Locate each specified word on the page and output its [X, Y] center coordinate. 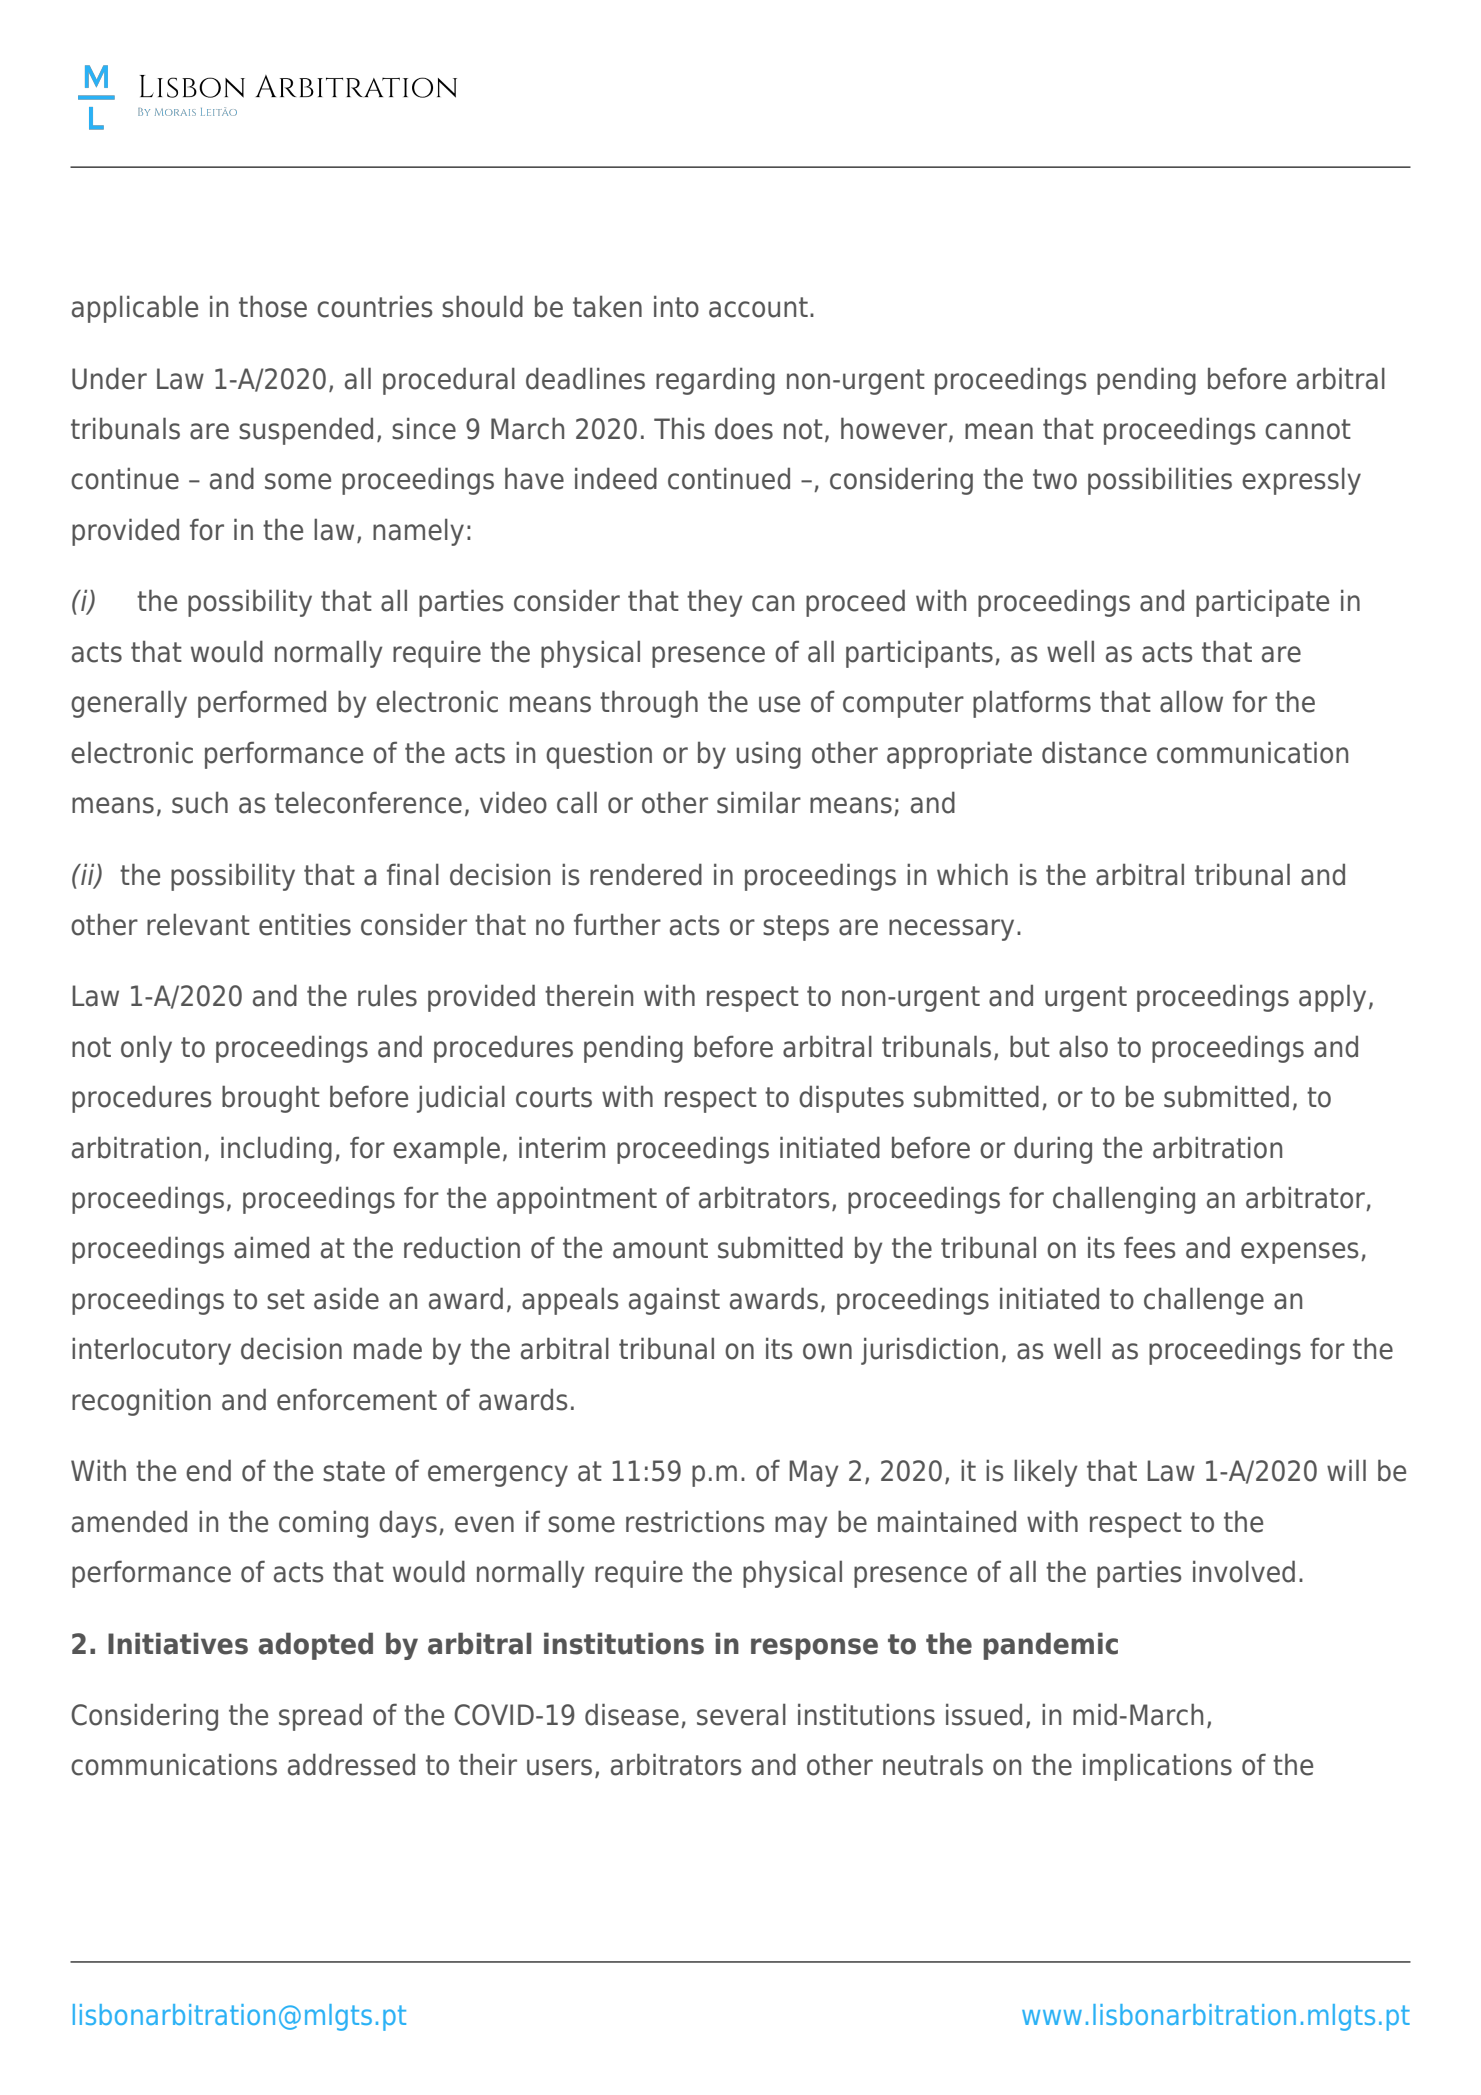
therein [589, 995]
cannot [1308, 429]
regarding [715, 381]
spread [320, 1717]
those [273, 306]
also [1083, 1046]
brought [271, 1099]
